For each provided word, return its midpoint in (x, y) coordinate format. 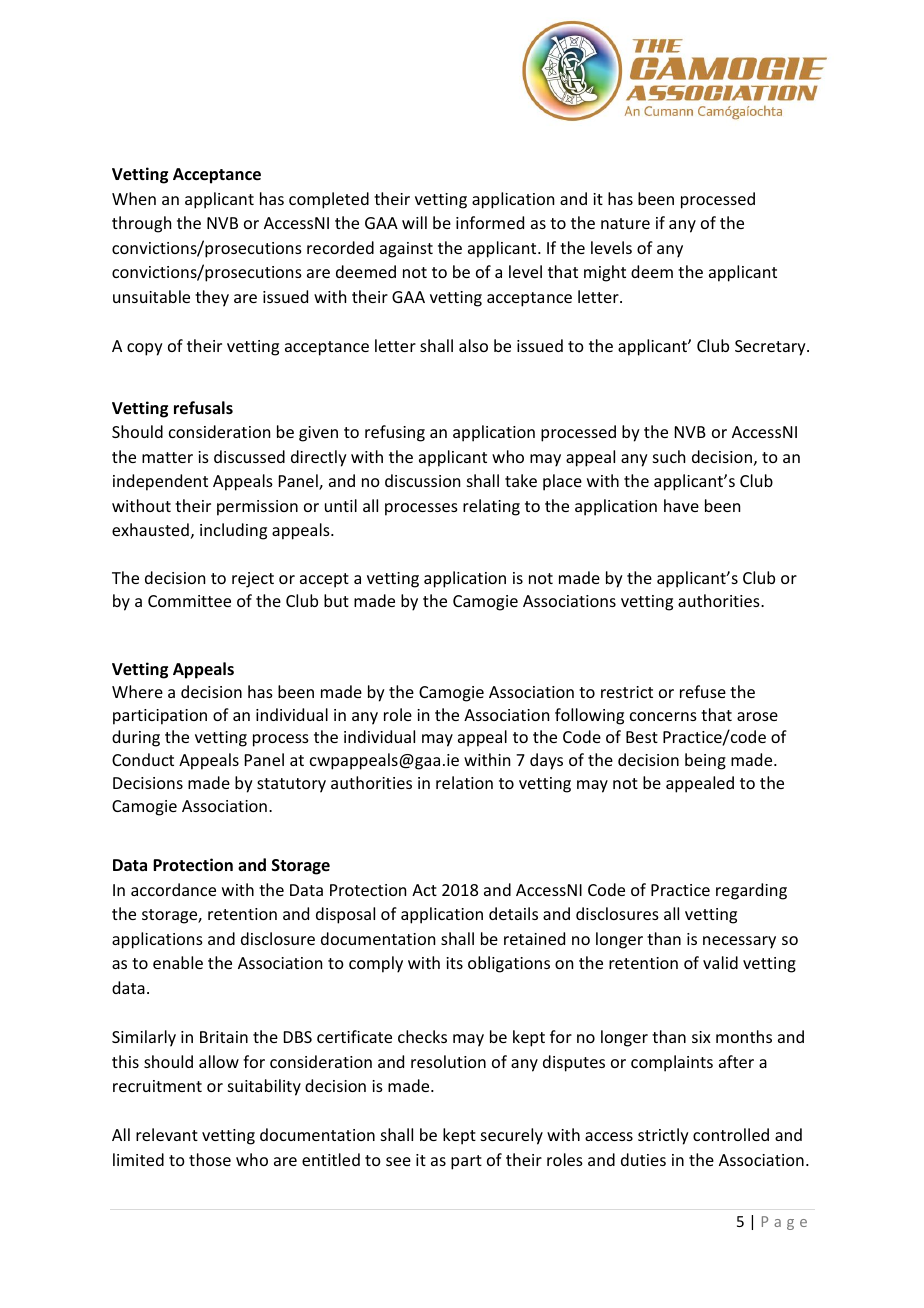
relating (491, 507)
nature (625, 223)
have (681, 505)
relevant (167, 1134)
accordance (173, 889)
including (233, 531)
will (414, 222)
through (141, 224)
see (398, 1161)
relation (464, 782)
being (705, 761)
